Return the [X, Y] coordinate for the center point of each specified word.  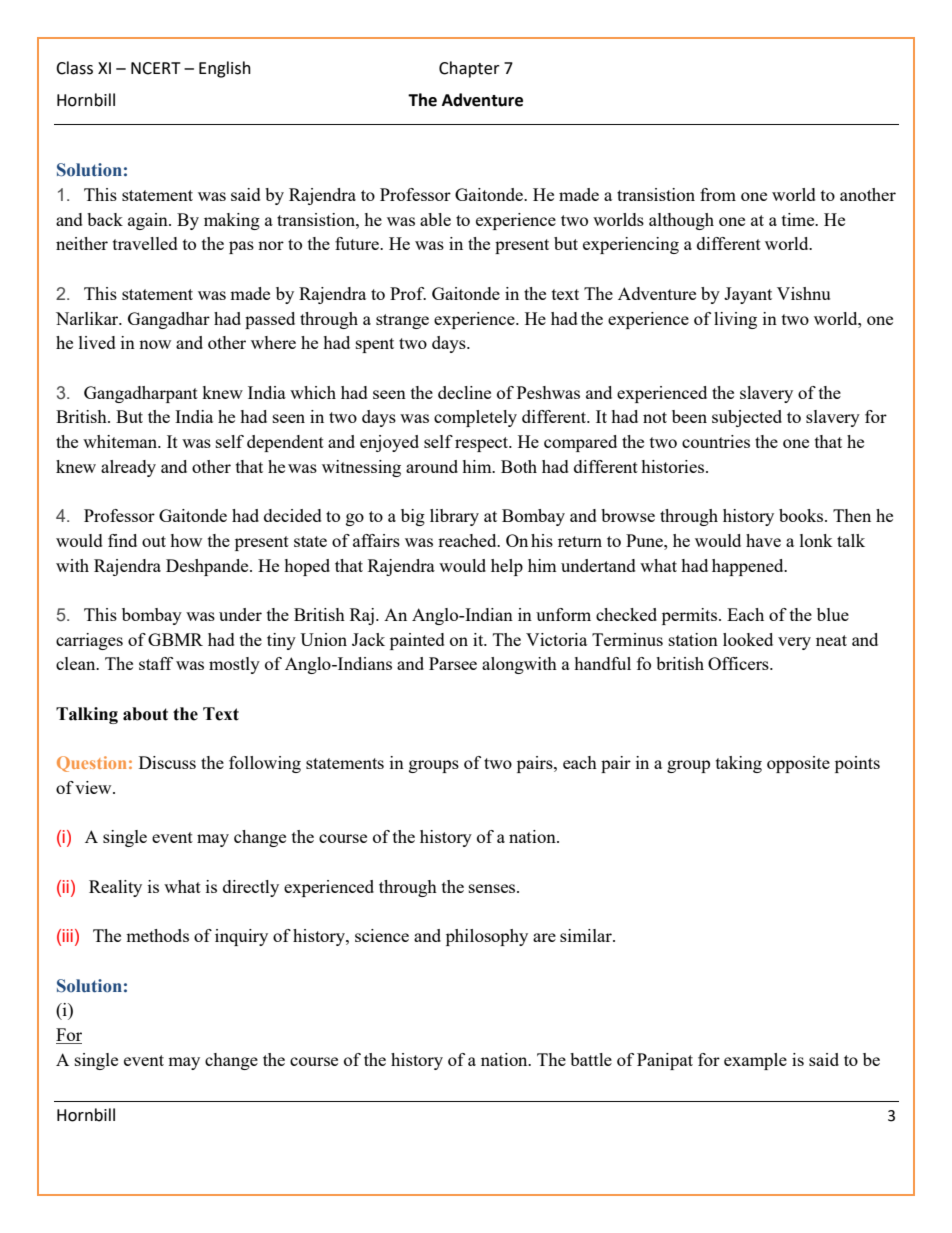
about [145, 714]
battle [591, 1059]
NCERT [156, 68]
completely [475, 418]
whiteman [121, 441]
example [755, 1061]
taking [739, 764]
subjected [747, 418]
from [718, 194]
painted [417, 641]
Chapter [469, 69]
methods [157, 935]
